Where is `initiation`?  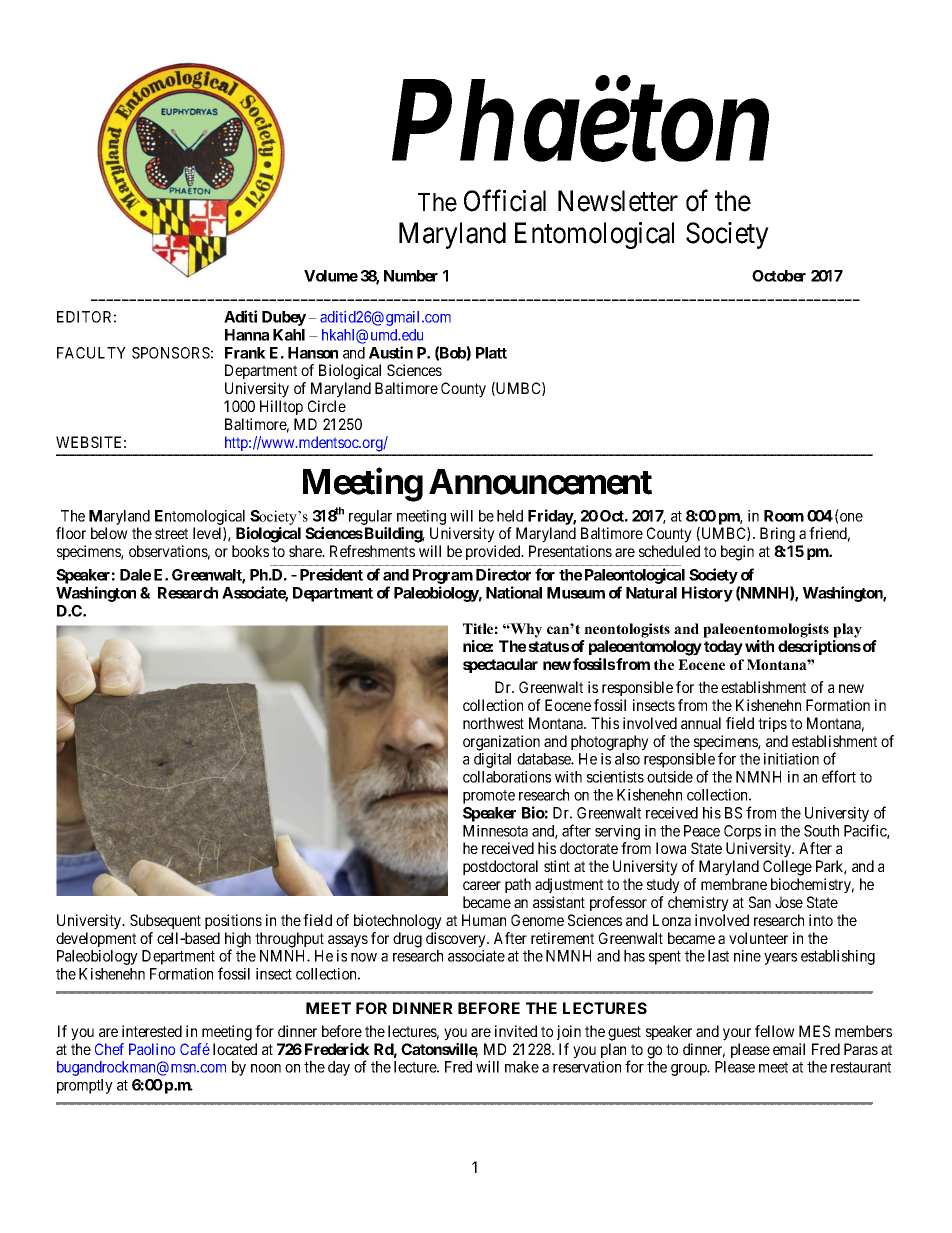 initiation is located at coordinates (791, 759).
